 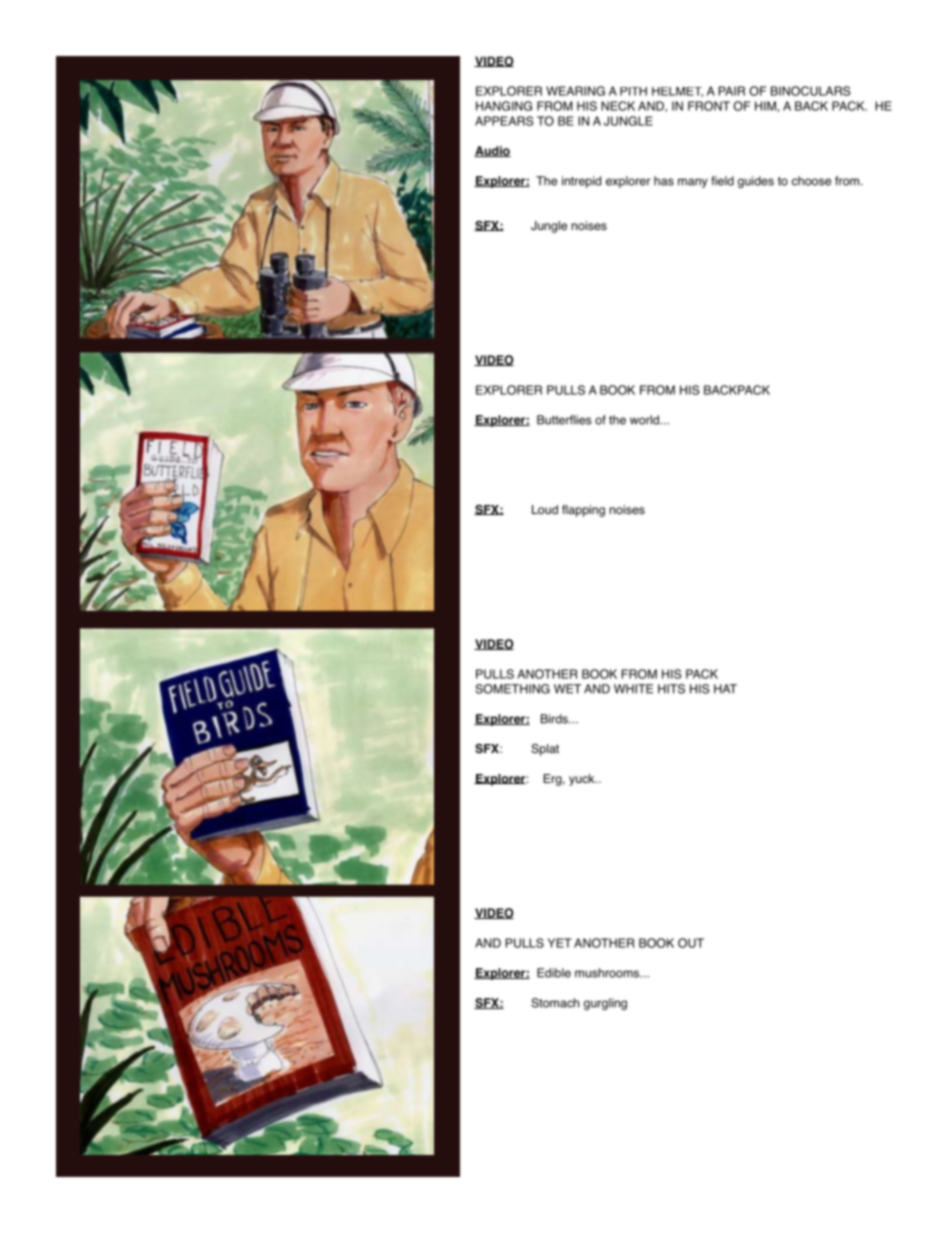 What do you see at coordinates (605, 1004) in the screenshot?
I see `gurgling` at bounding box center [605, 1004].
